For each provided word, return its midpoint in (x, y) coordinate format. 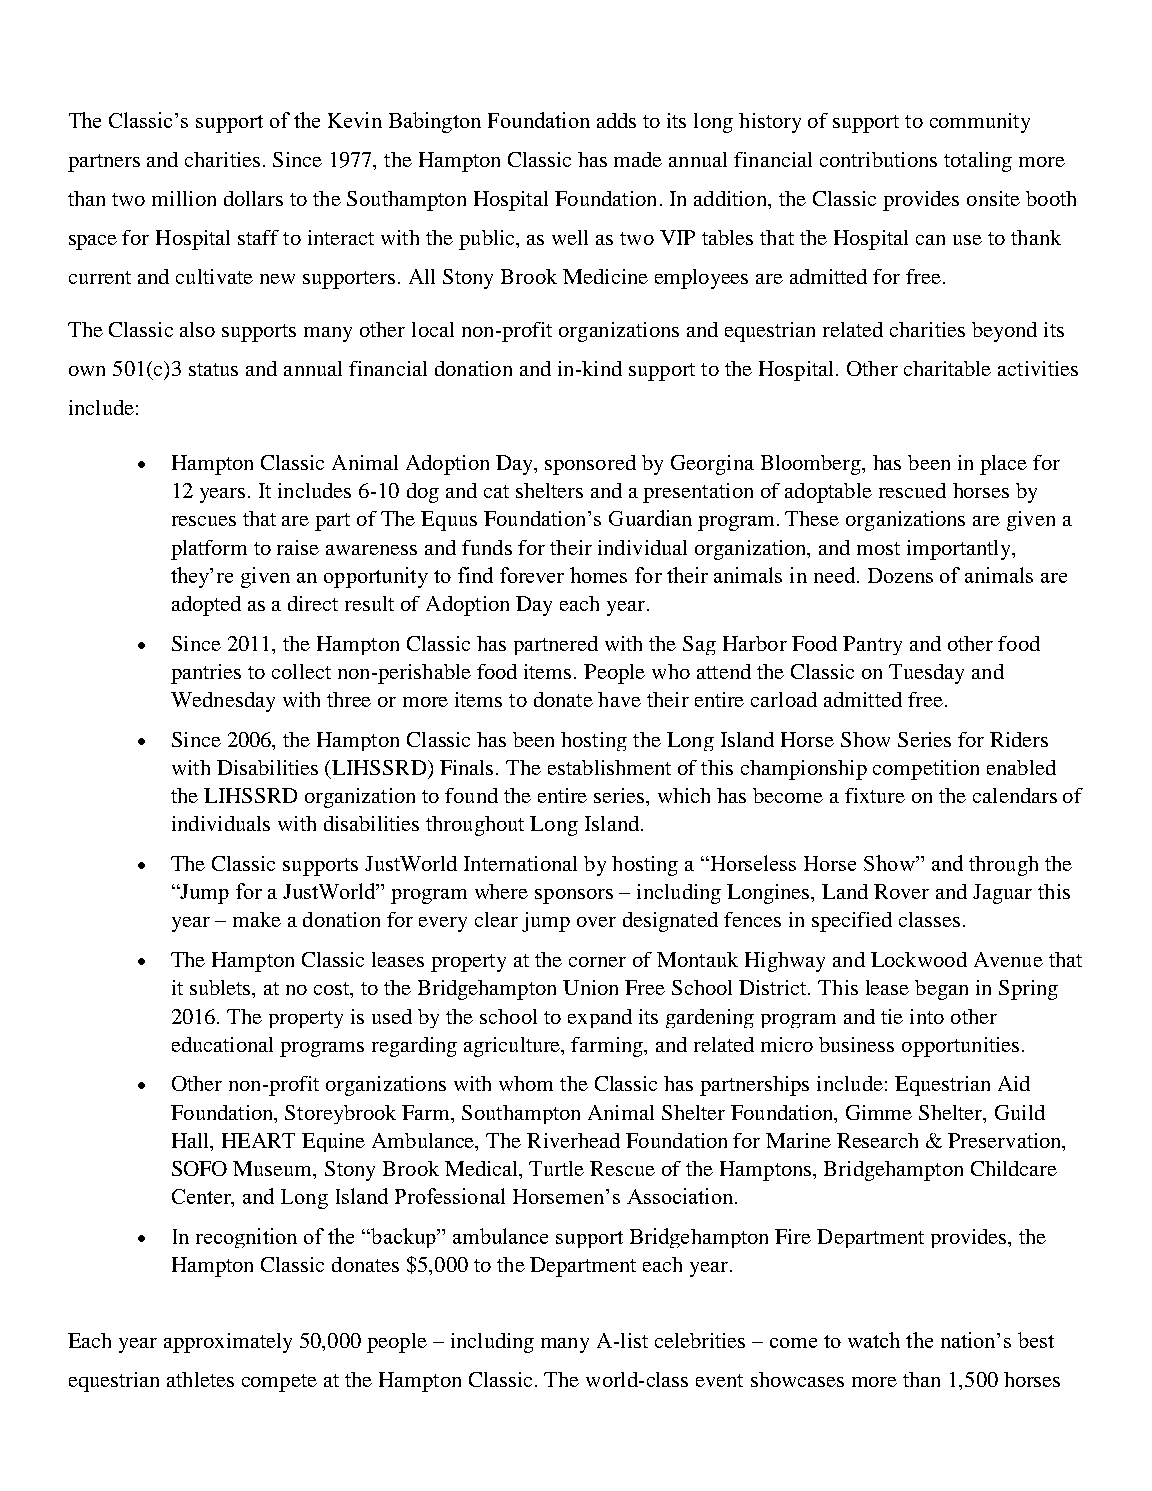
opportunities (960, 1047)
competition (926, 770)
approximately (228, 1343)
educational (222, 1044)
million (184, 198)
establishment (609, 767)
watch (874, 1340)
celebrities (700, 1340)
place (1003, 465)
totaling (978, 162)
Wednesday (223, 702)
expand (600, 1018)
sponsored (590, 465)
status (213, 369)
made (638, 159)
